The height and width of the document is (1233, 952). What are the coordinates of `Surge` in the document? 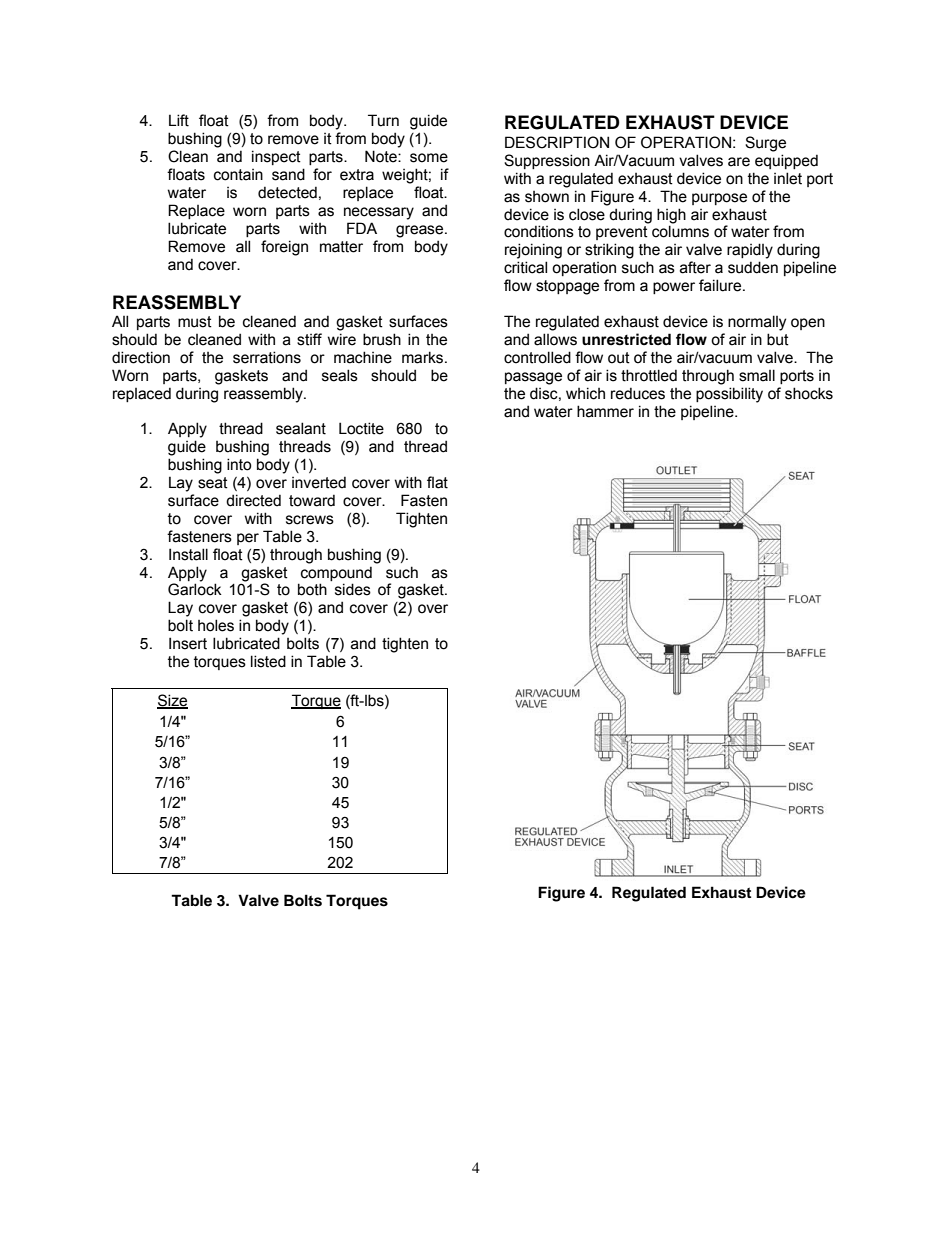 It's located at (765, 144).
